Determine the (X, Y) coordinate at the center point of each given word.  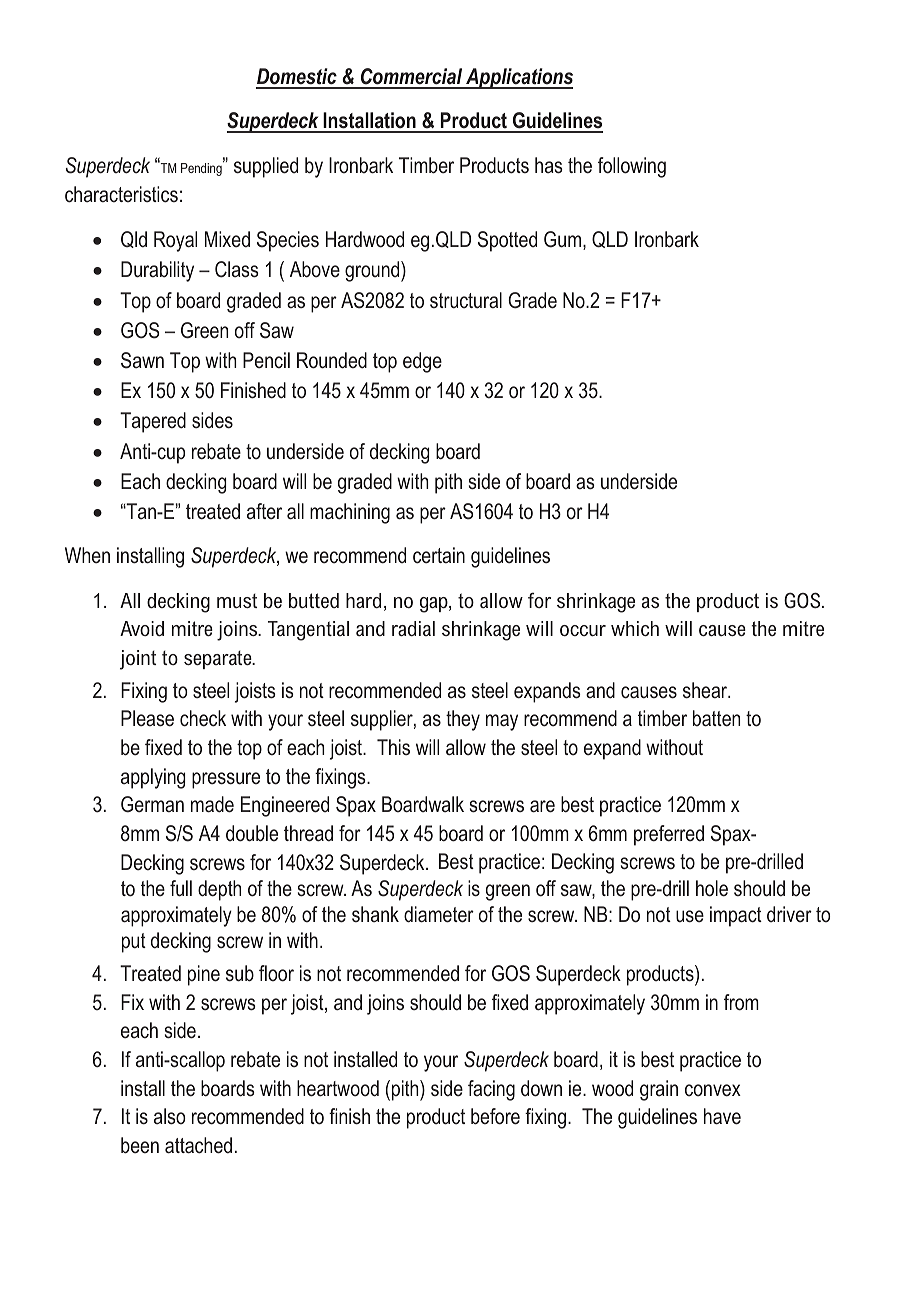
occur (583, 630)
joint (138, 660)
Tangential (308, 631)
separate (219, 660)
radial (413, 628)
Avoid (142, 628)
